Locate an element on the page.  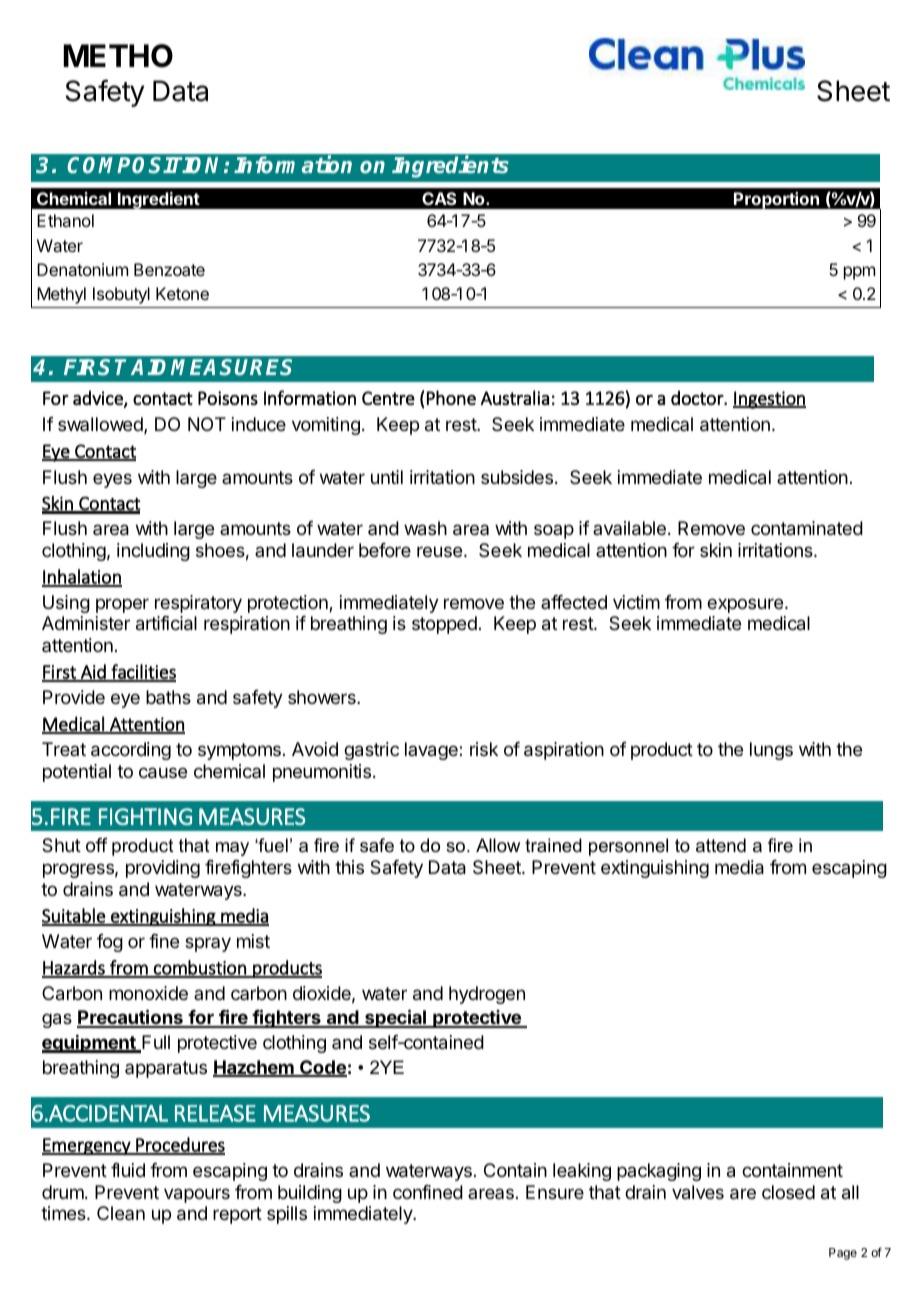
ppm is located at coordinates (859, 273).
